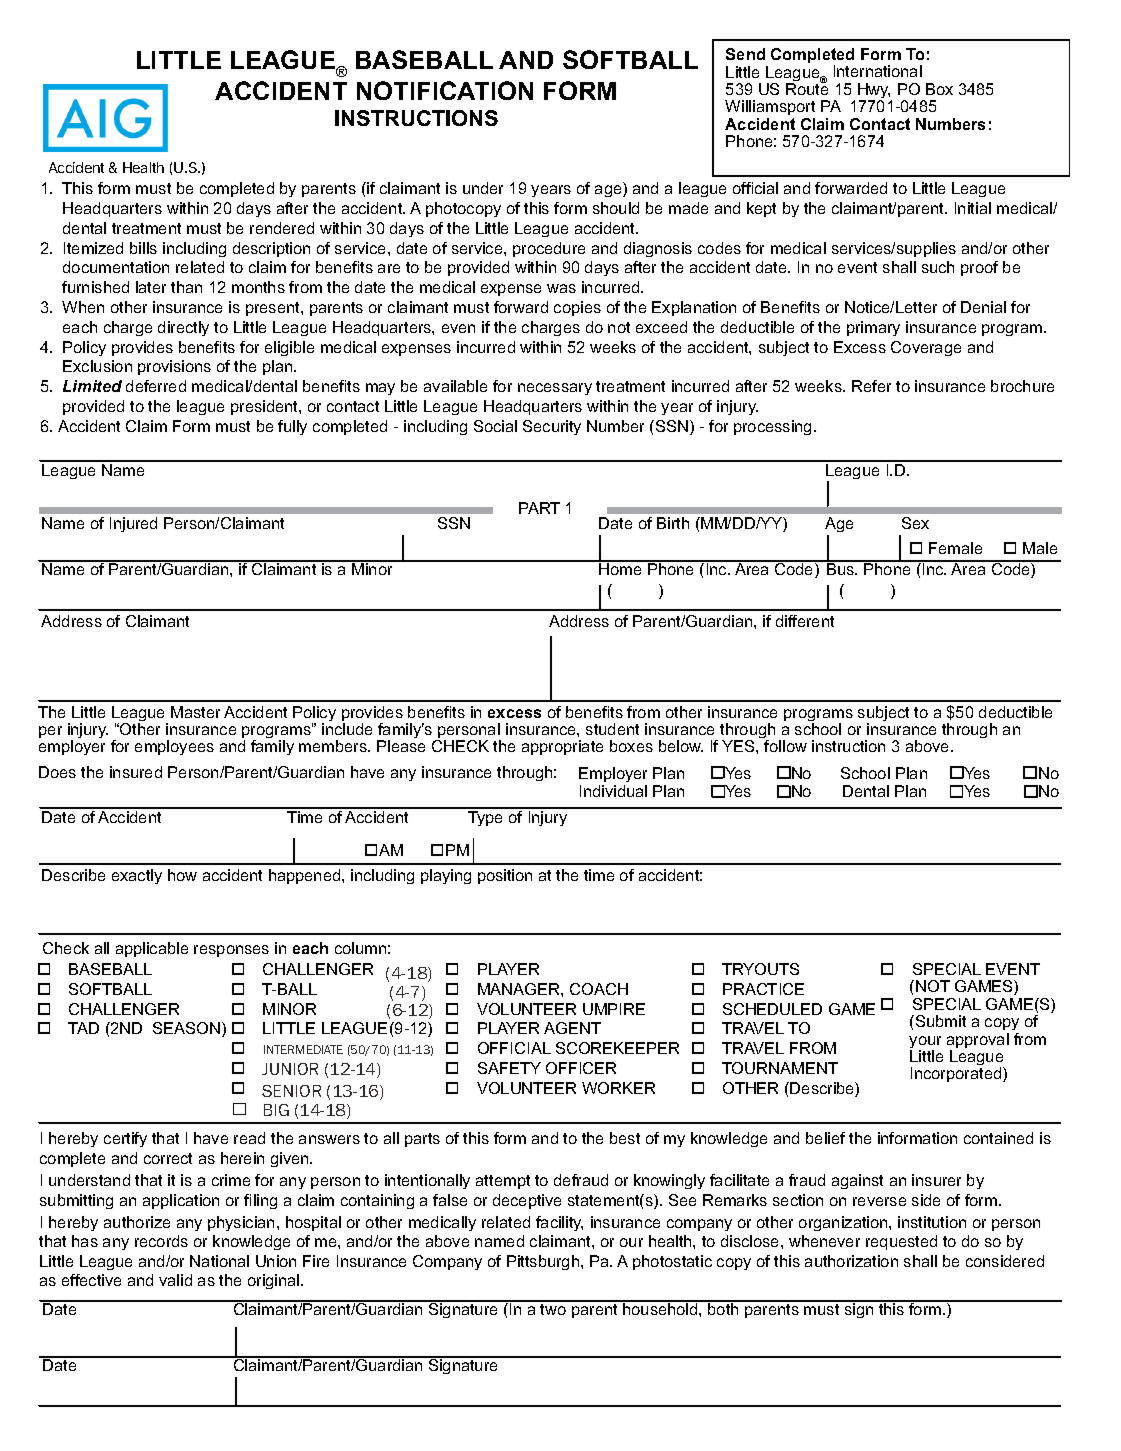  Describe the element at coordinates (445, 90) in the document. I see `NOTIFICATION` at that location.
